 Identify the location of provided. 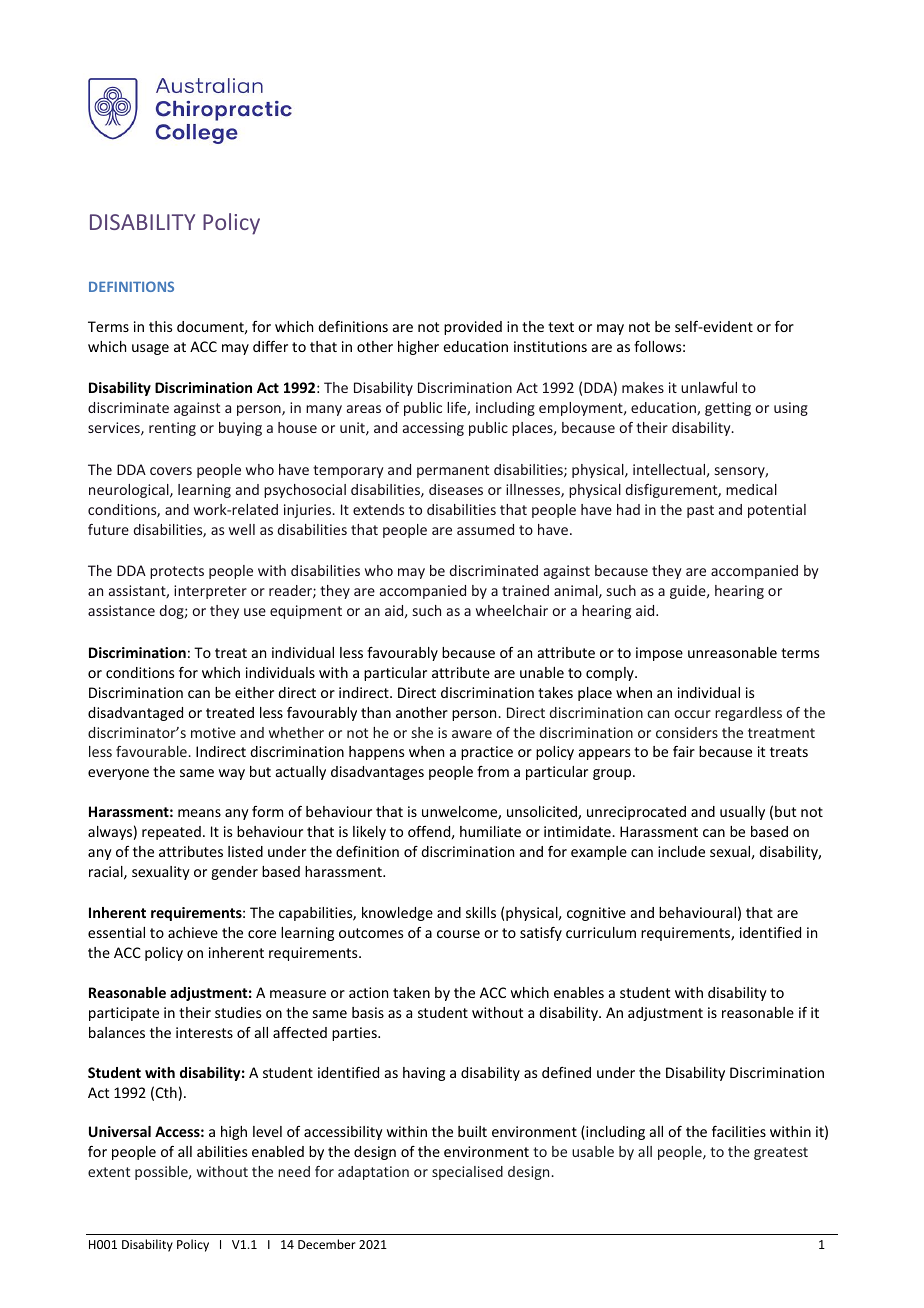
(473, 328).
